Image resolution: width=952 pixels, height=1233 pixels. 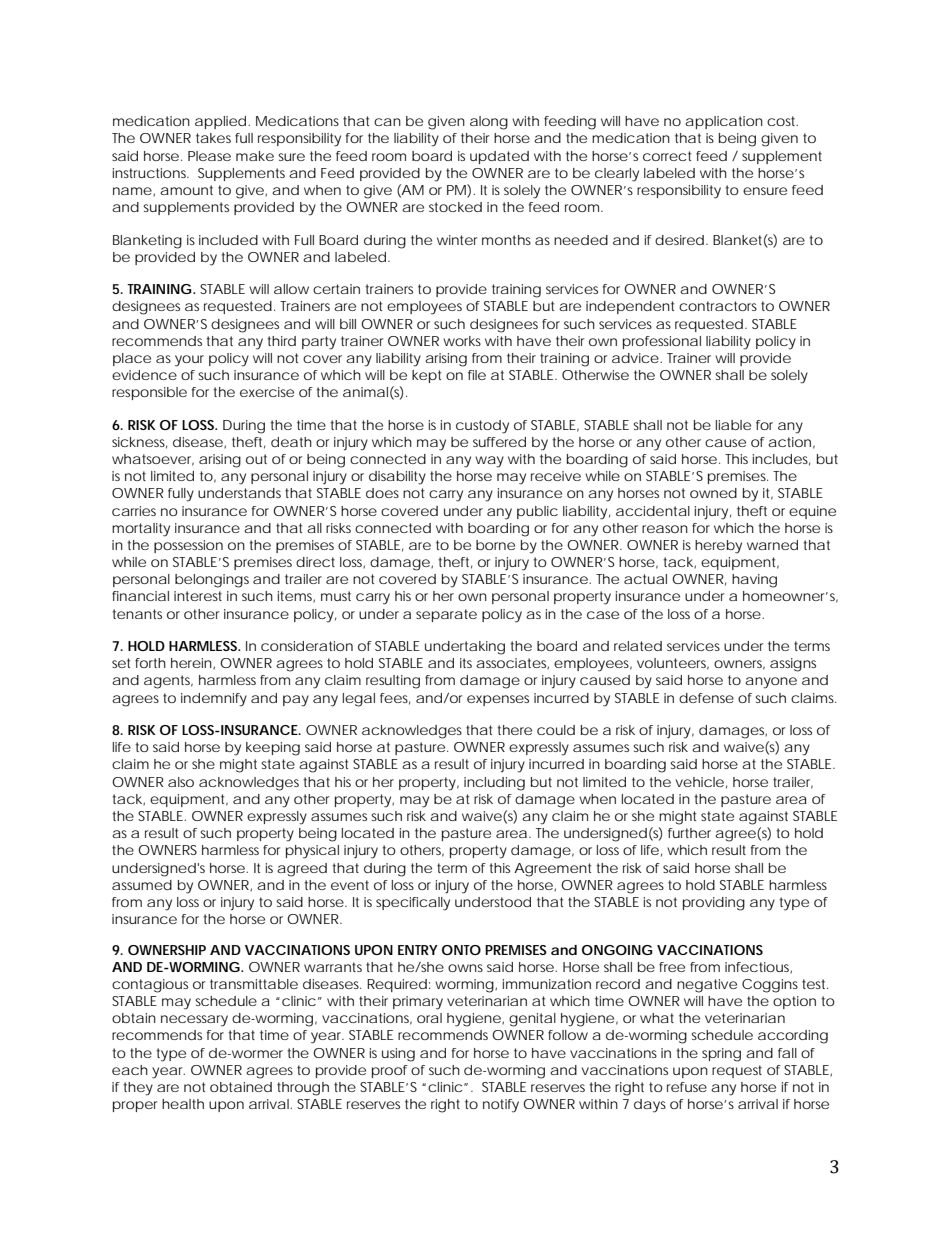 What do you see at coordinates (498, 700) in the screenshot?
I see `expenses` at bounding box center [498, 700].
